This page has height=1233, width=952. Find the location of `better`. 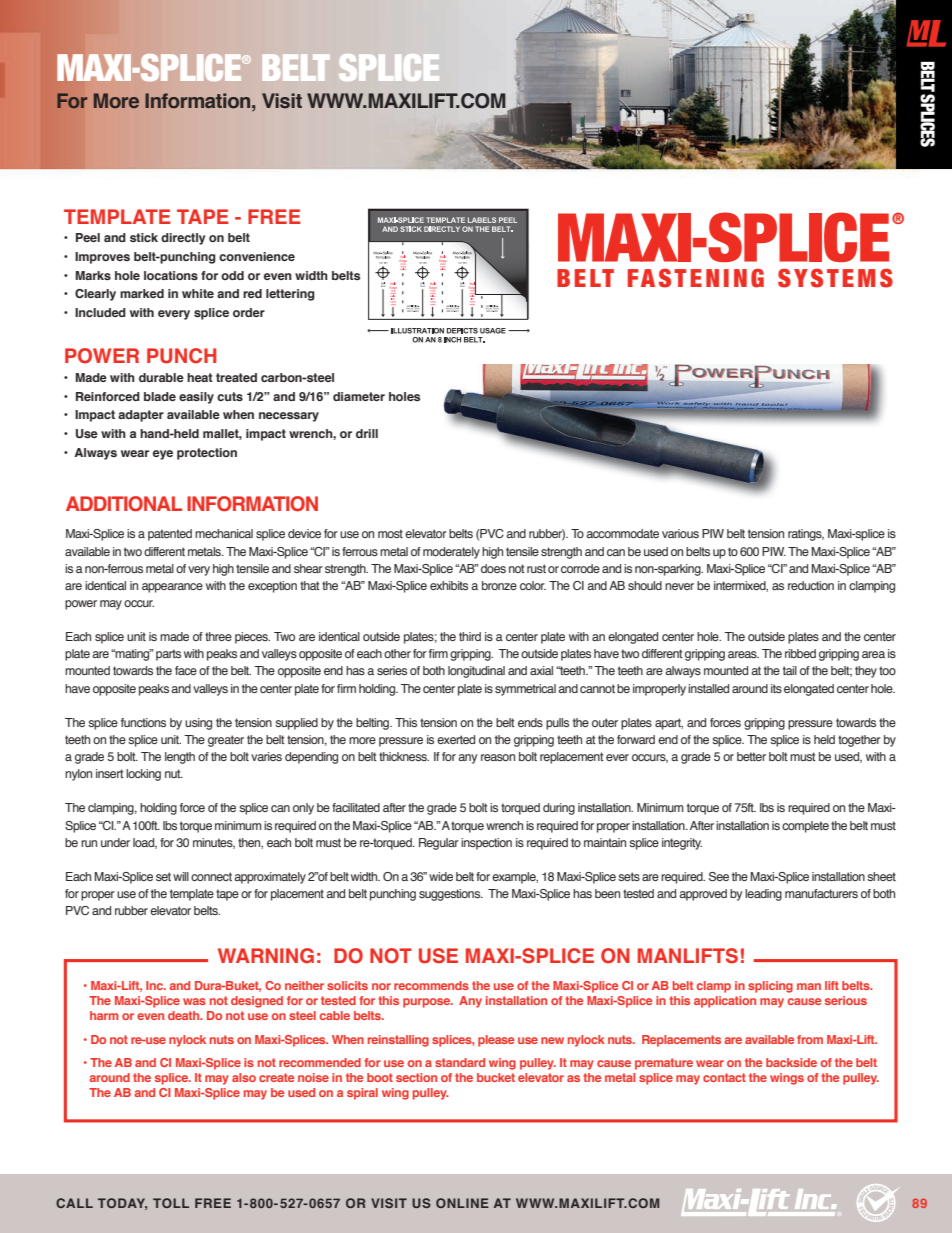

better is located at coordinates (751, 756).
